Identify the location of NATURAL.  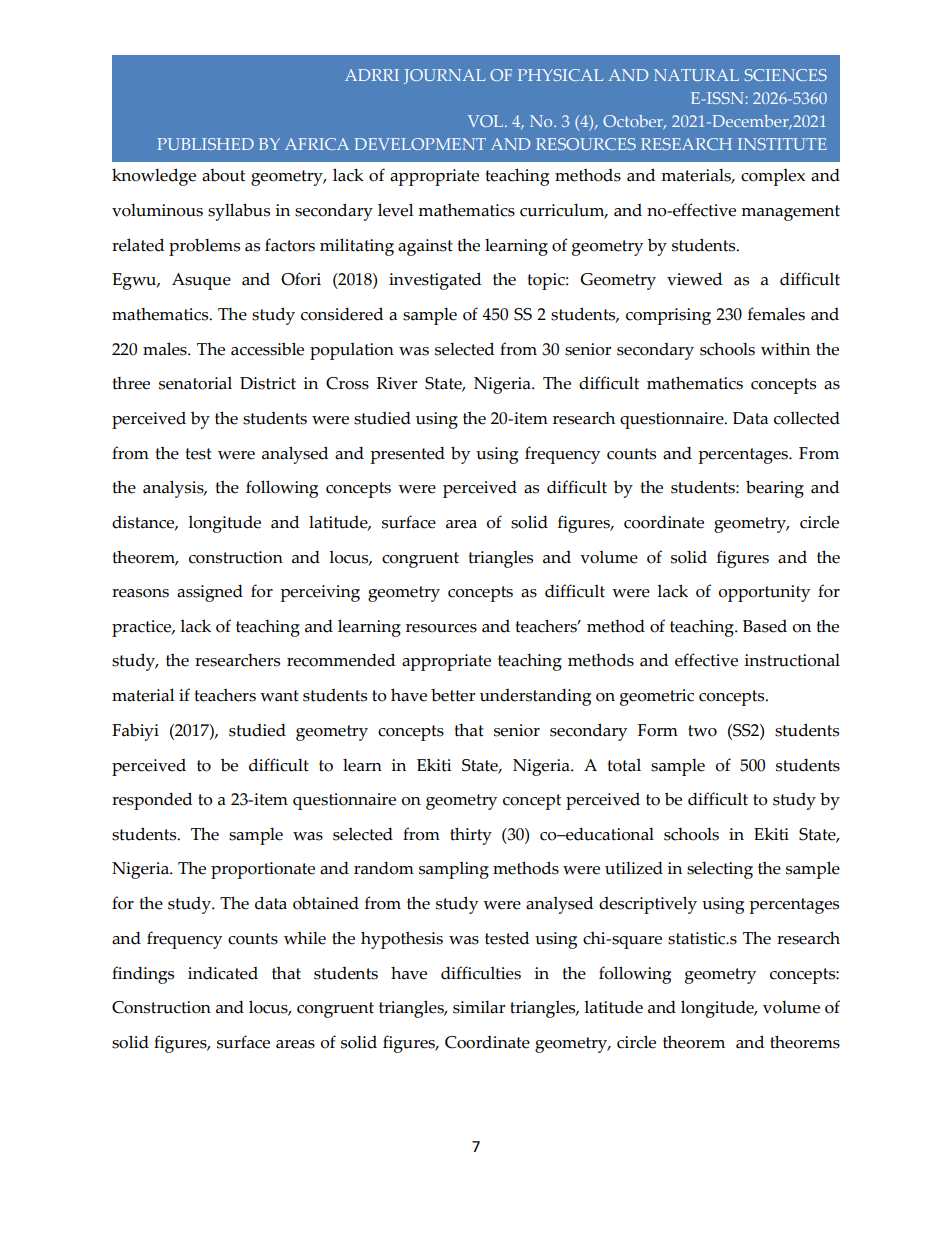
(696, 75).
